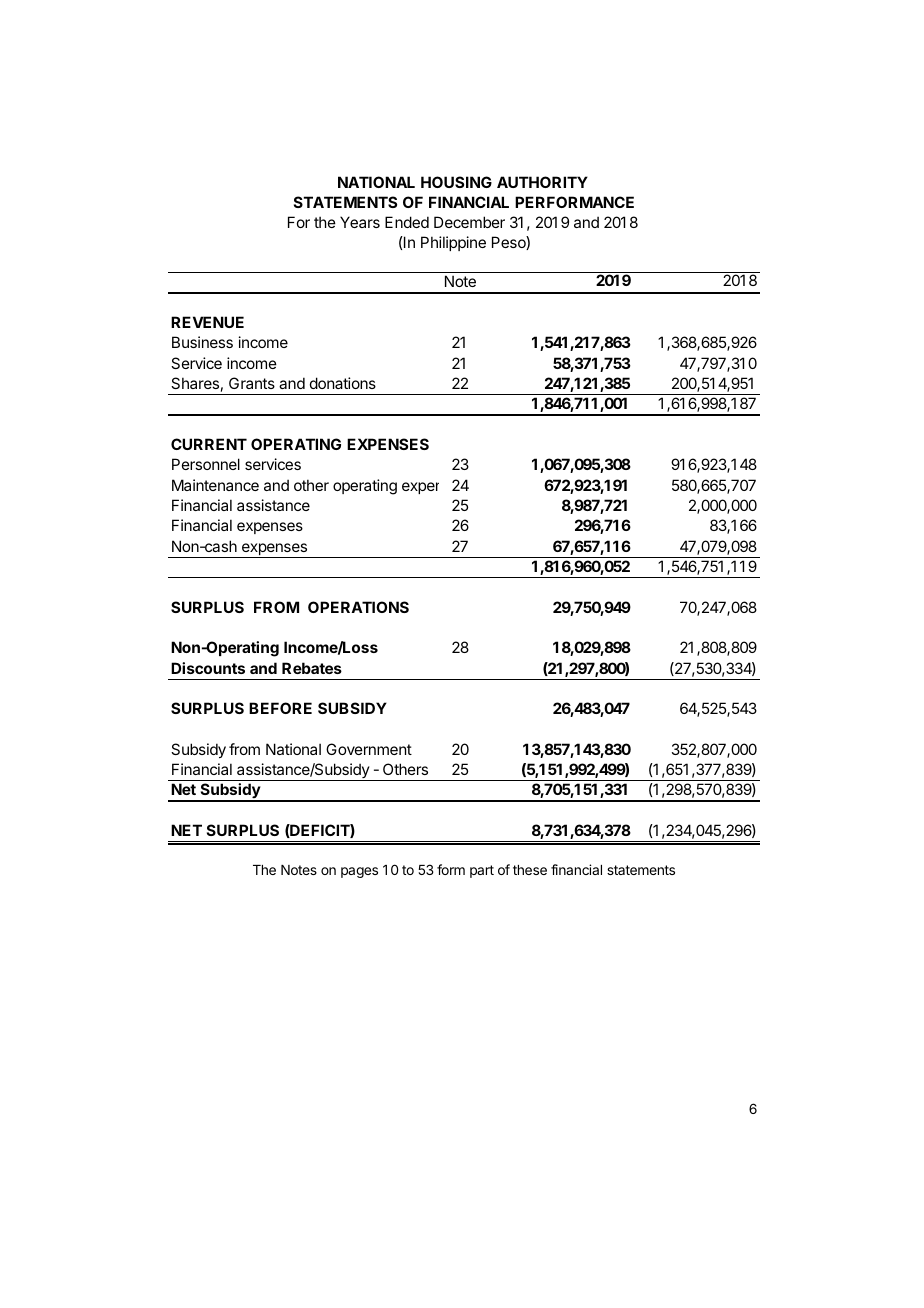 This screenshot has height=1308, width=924. What do you see at coordinates (453, 243) in the screenshot?
I see `Philippine` at bounding box center [453, 243].
